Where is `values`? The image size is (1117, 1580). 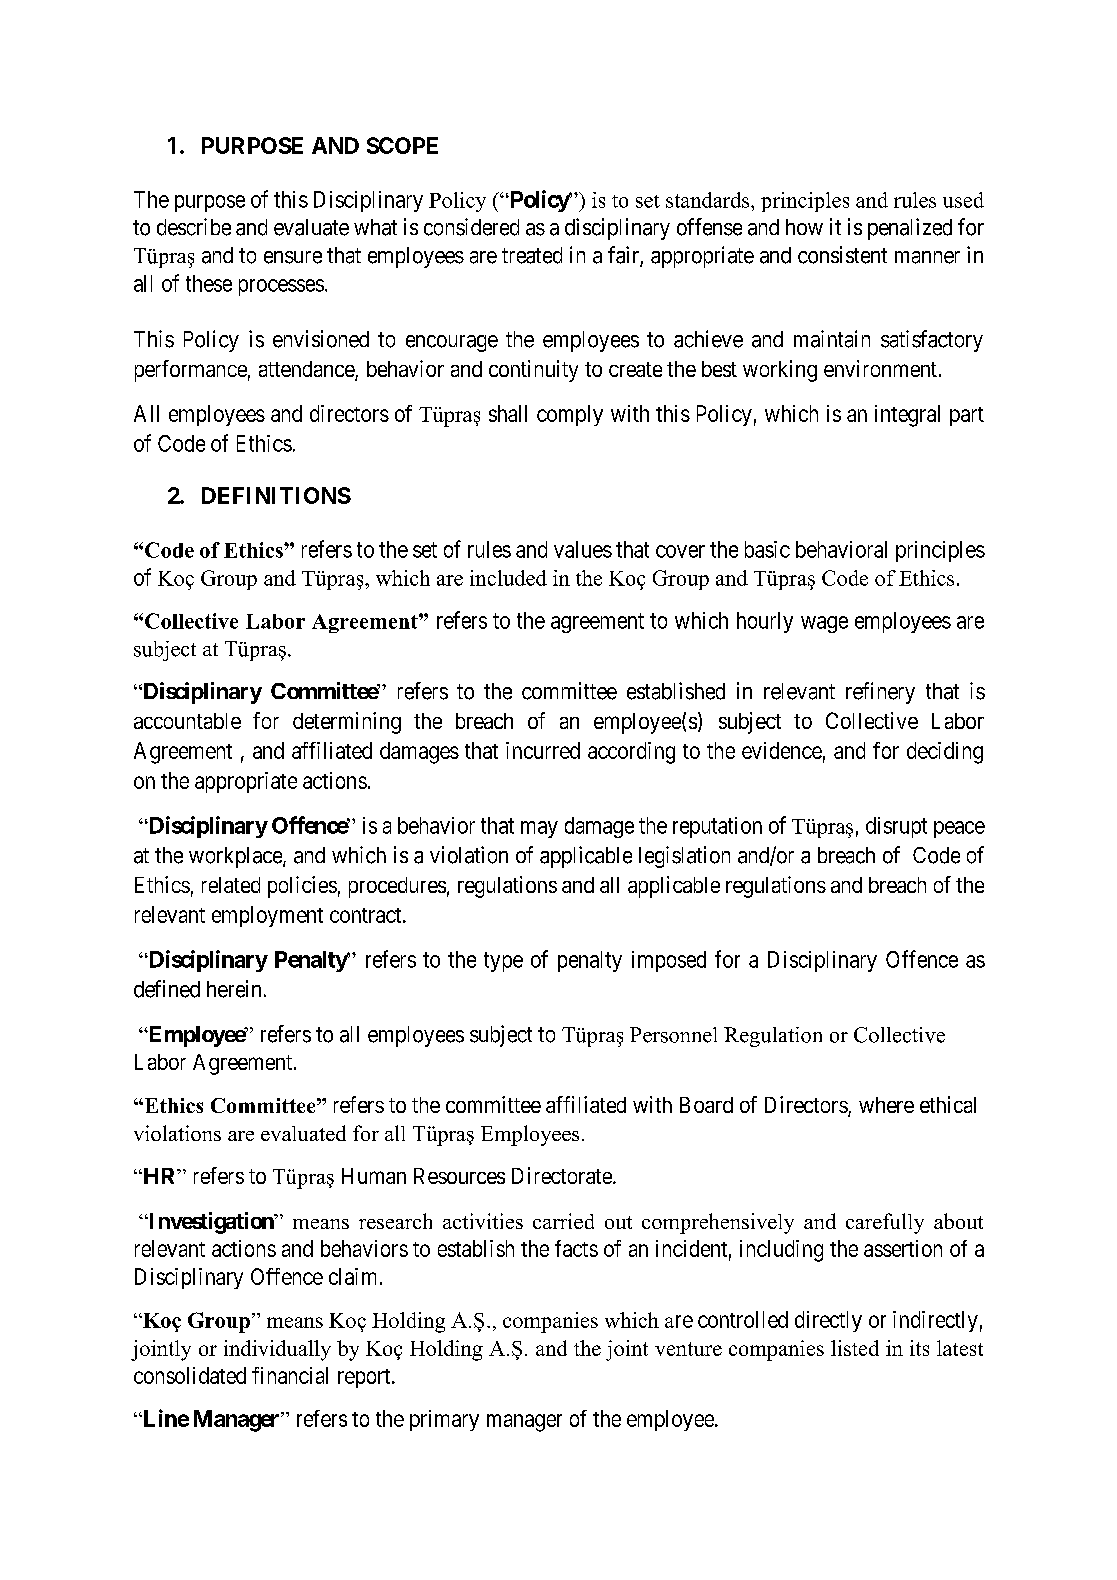
values is located at coordinates (583, 549).
